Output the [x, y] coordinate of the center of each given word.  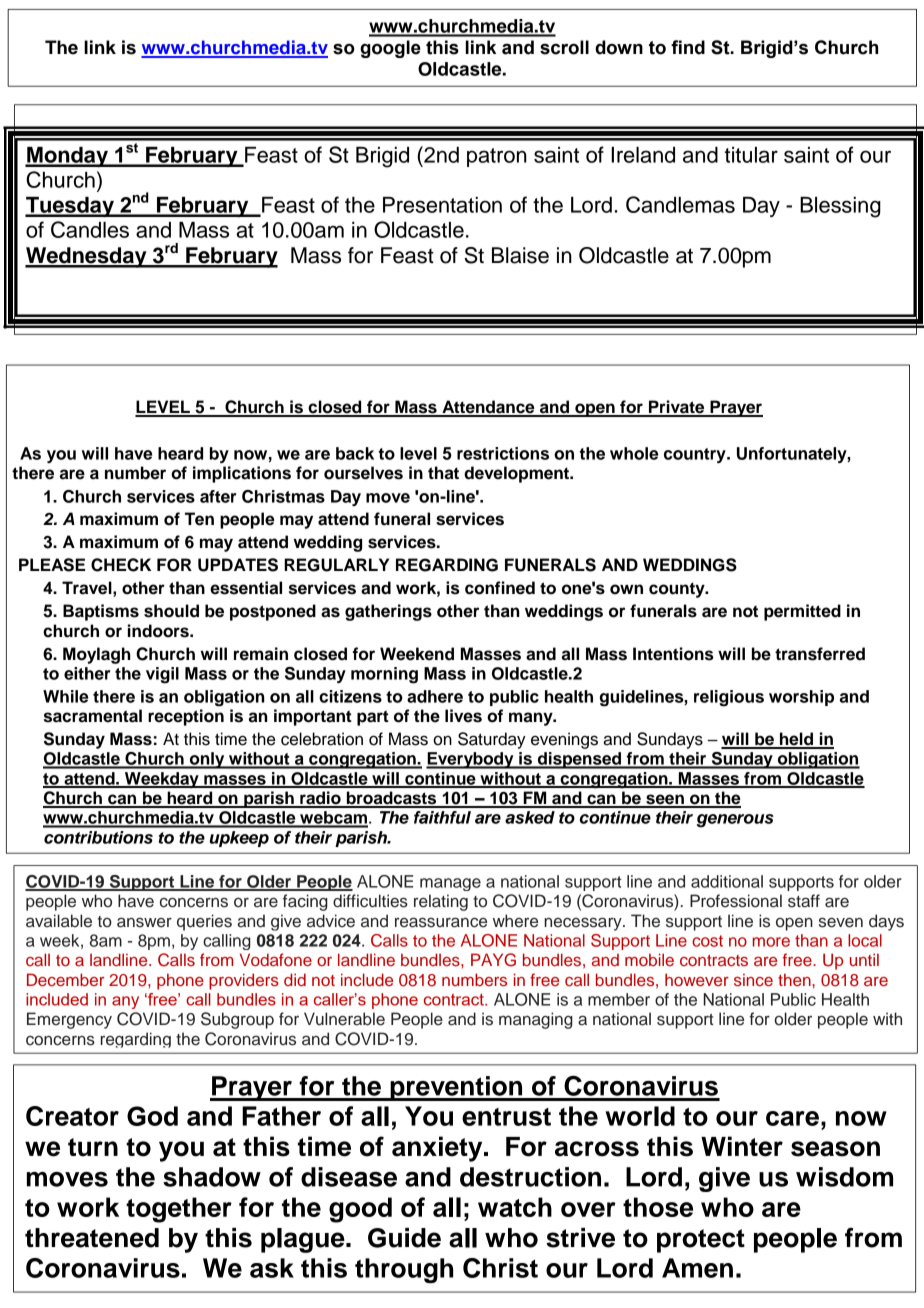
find [688, 47]
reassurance [441, 922]
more [771, 942]
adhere [435, 696]
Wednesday [87, 257]
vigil [162, 675]
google [390, 49]
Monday [67, 157]
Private [677, 408]
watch [515, 1207]
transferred [820, 654]
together [179, 1210]
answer [144, 922]
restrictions [503, 453]
